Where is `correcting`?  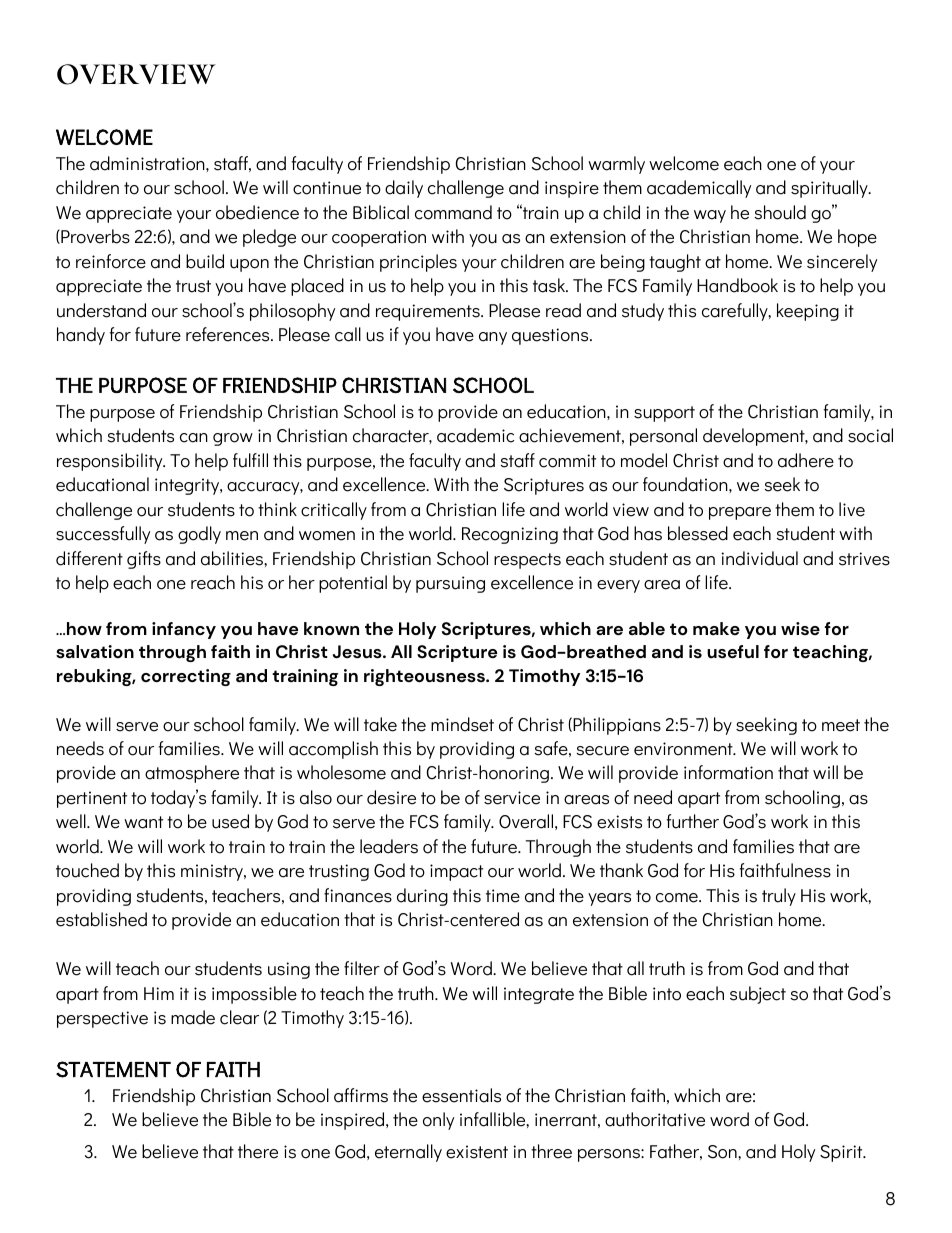 correcting is located at coordinates (186, 677).
